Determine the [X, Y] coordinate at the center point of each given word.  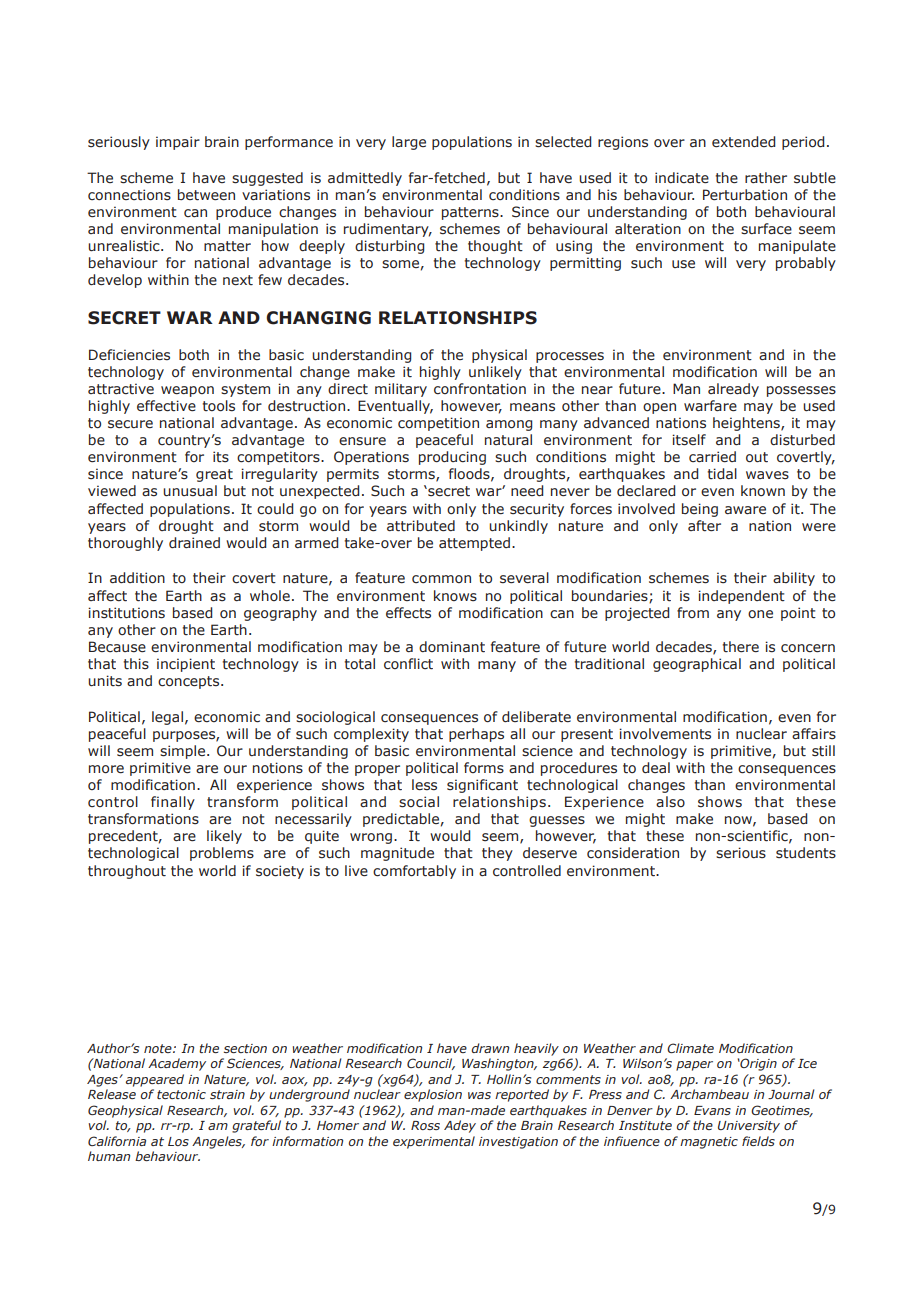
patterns [471, 213]
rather [766, 177]
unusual [190, 491]
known [763, 490]
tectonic [181, 1094]
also [670, 802]
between [206, 195]
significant [482, 786]
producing [452, 458]
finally [173, 803]
